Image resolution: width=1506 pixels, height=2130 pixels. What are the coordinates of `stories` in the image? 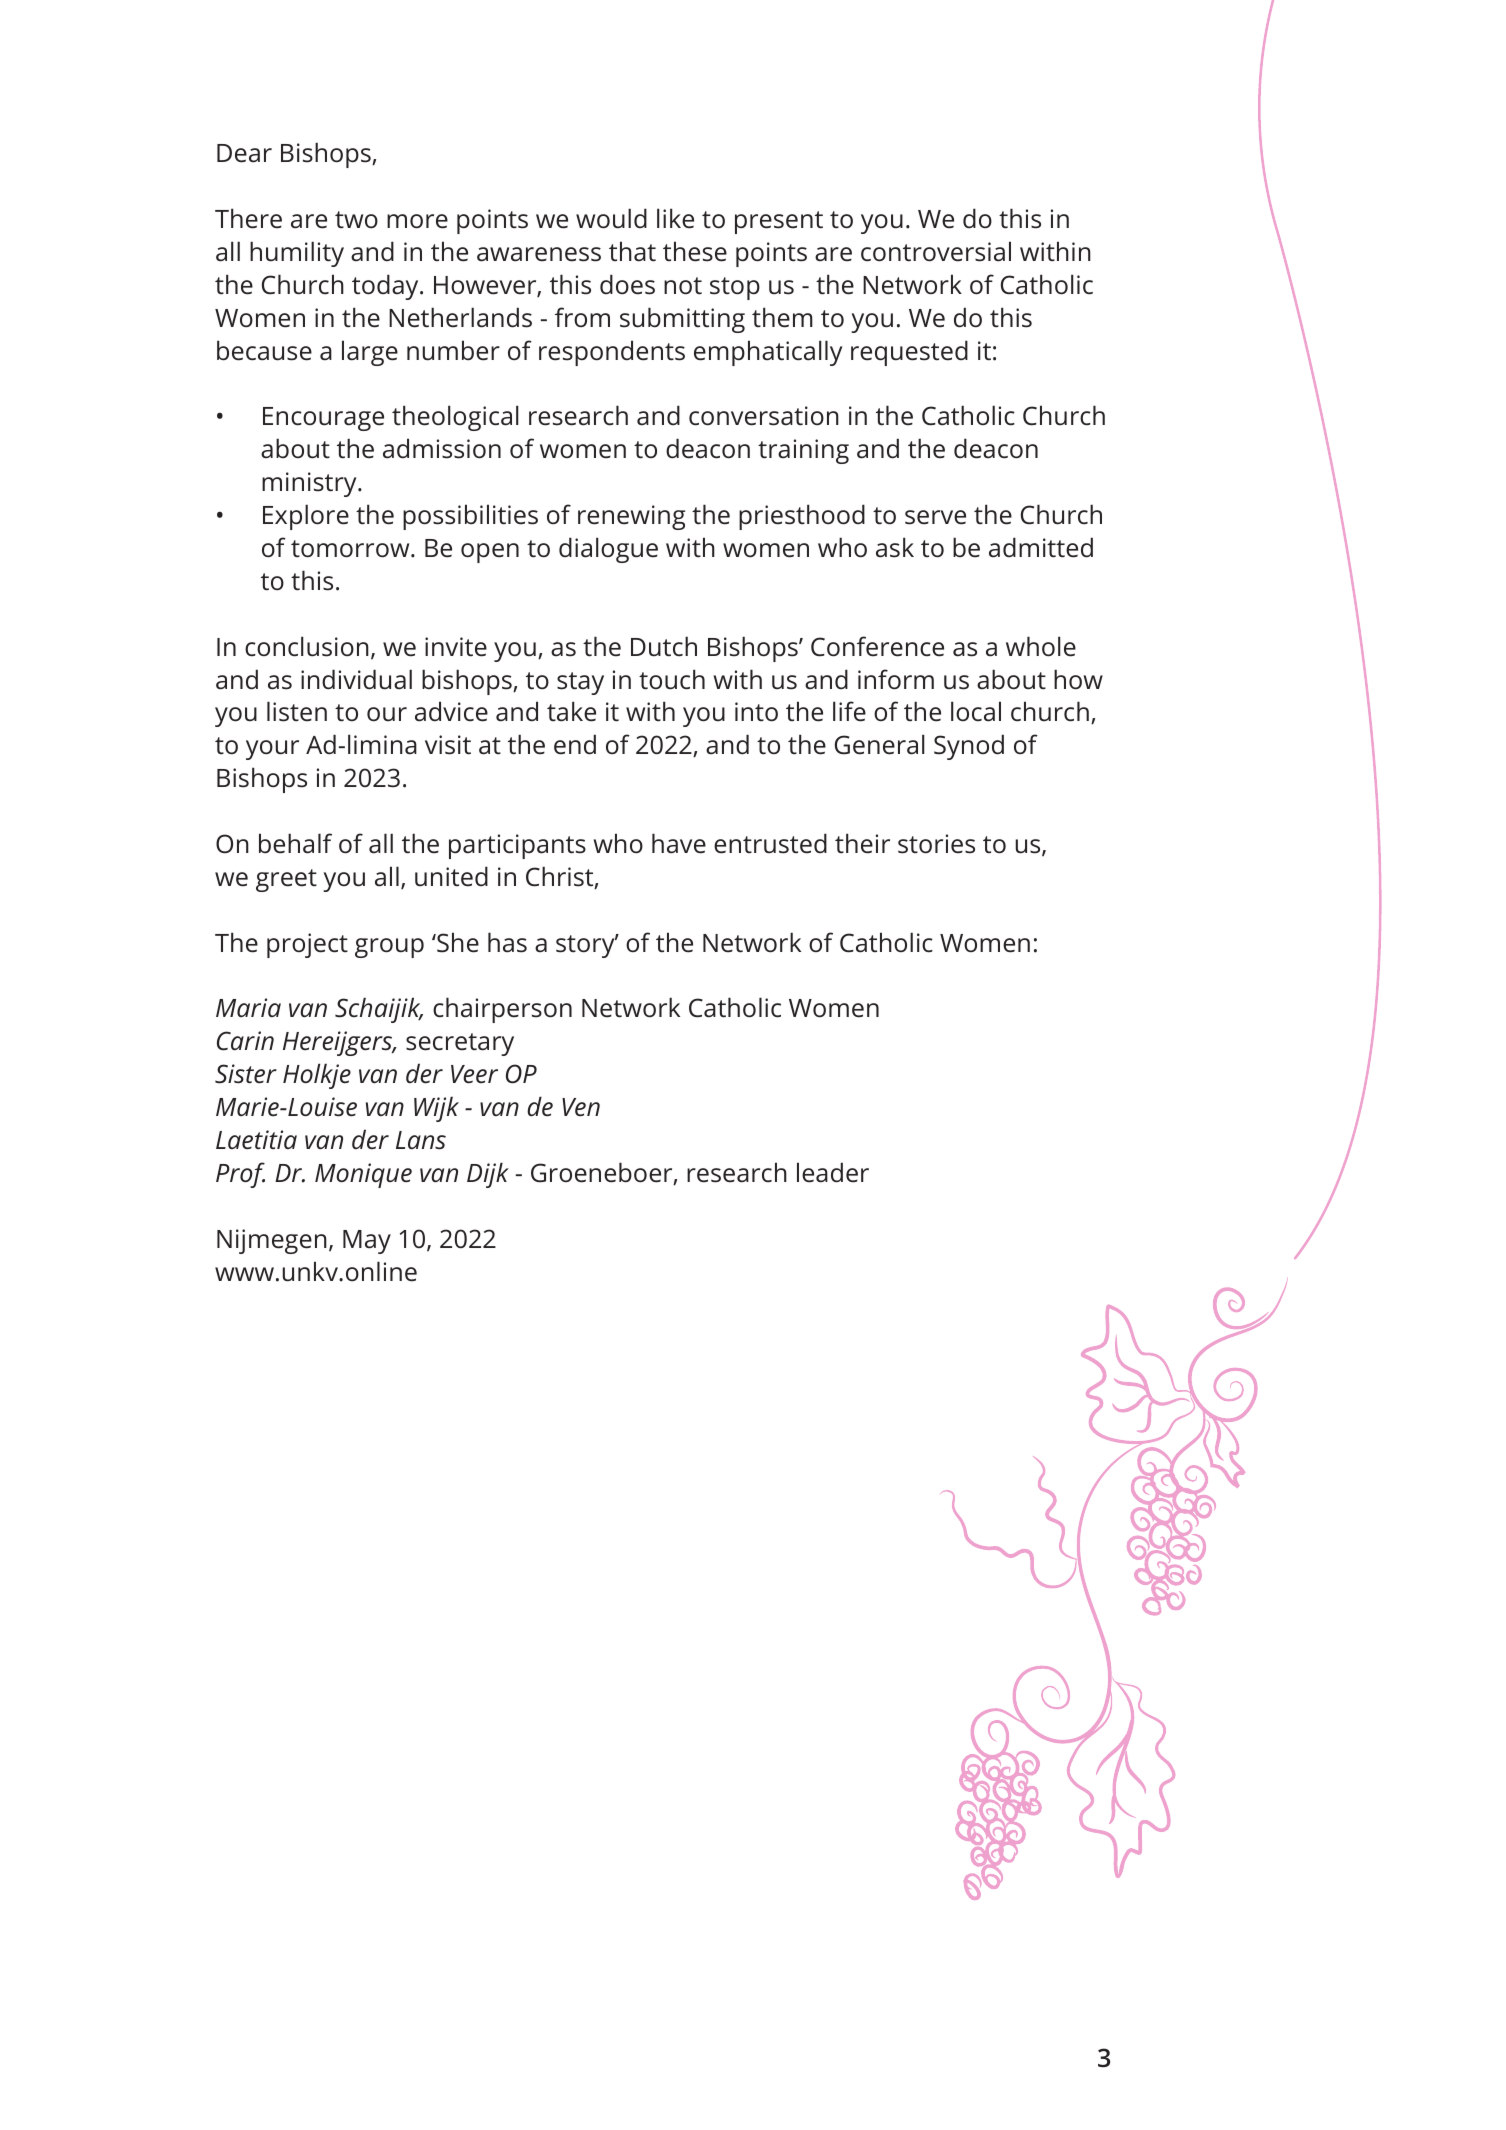 It's located at (936, 844).
